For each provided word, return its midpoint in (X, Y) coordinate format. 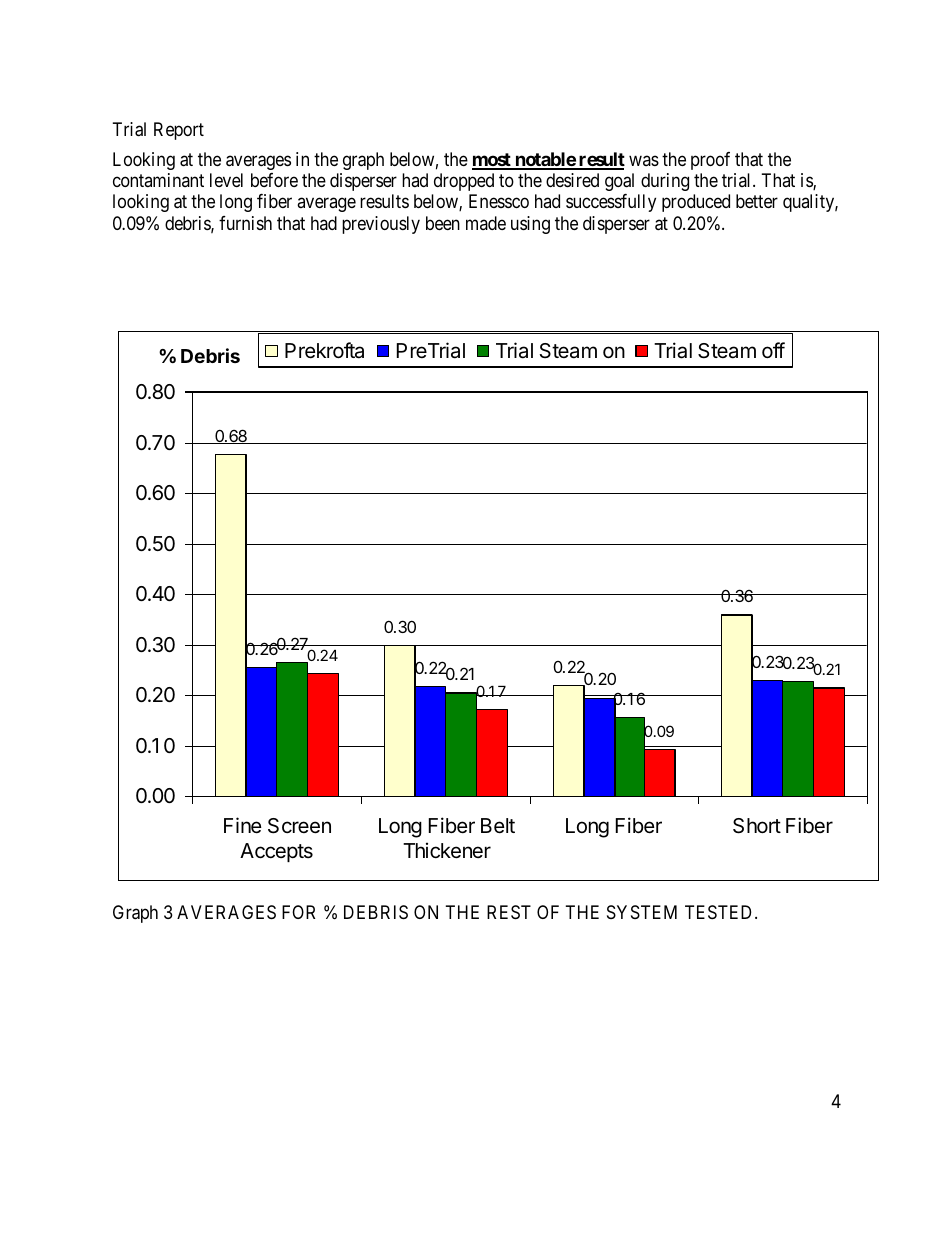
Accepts (276, 852)
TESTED (720, 912)
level (226, 180)
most (492, 161)
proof (710, 161)
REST (509, 912)
